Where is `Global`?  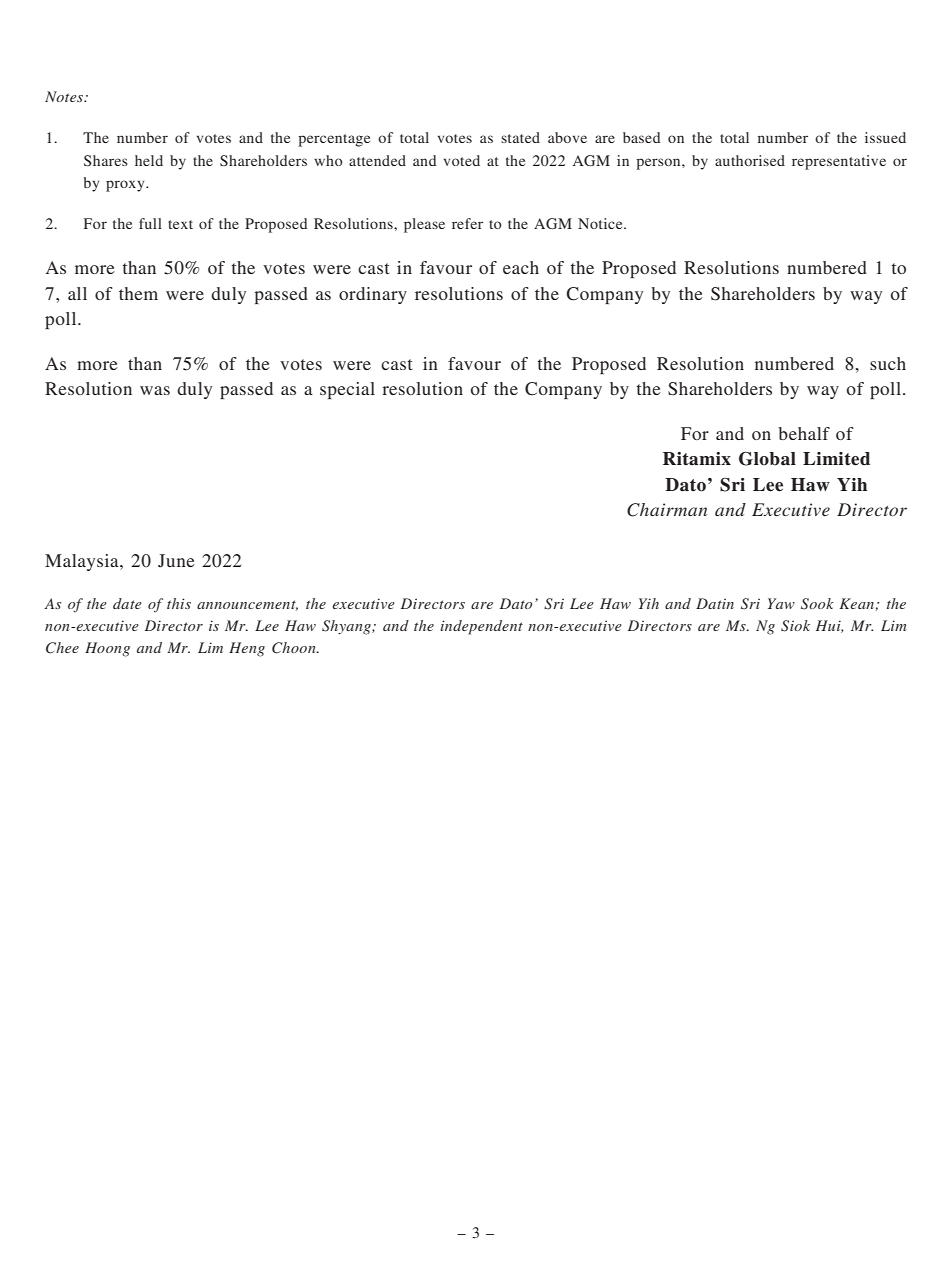
Global is located at coordinates (767, 459).
